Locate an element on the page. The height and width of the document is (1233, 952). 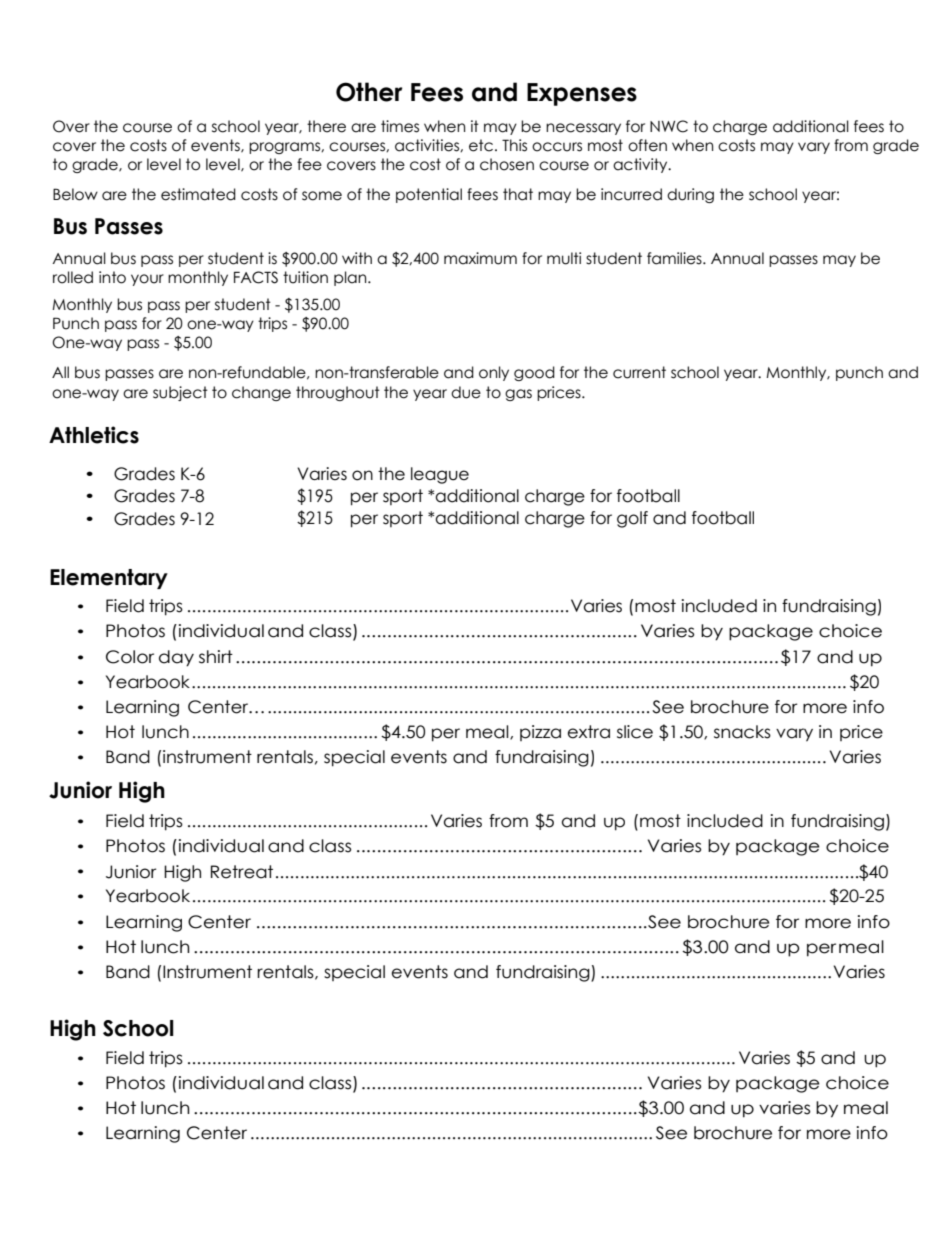
Elementary is located at coordinates (109, 579).
